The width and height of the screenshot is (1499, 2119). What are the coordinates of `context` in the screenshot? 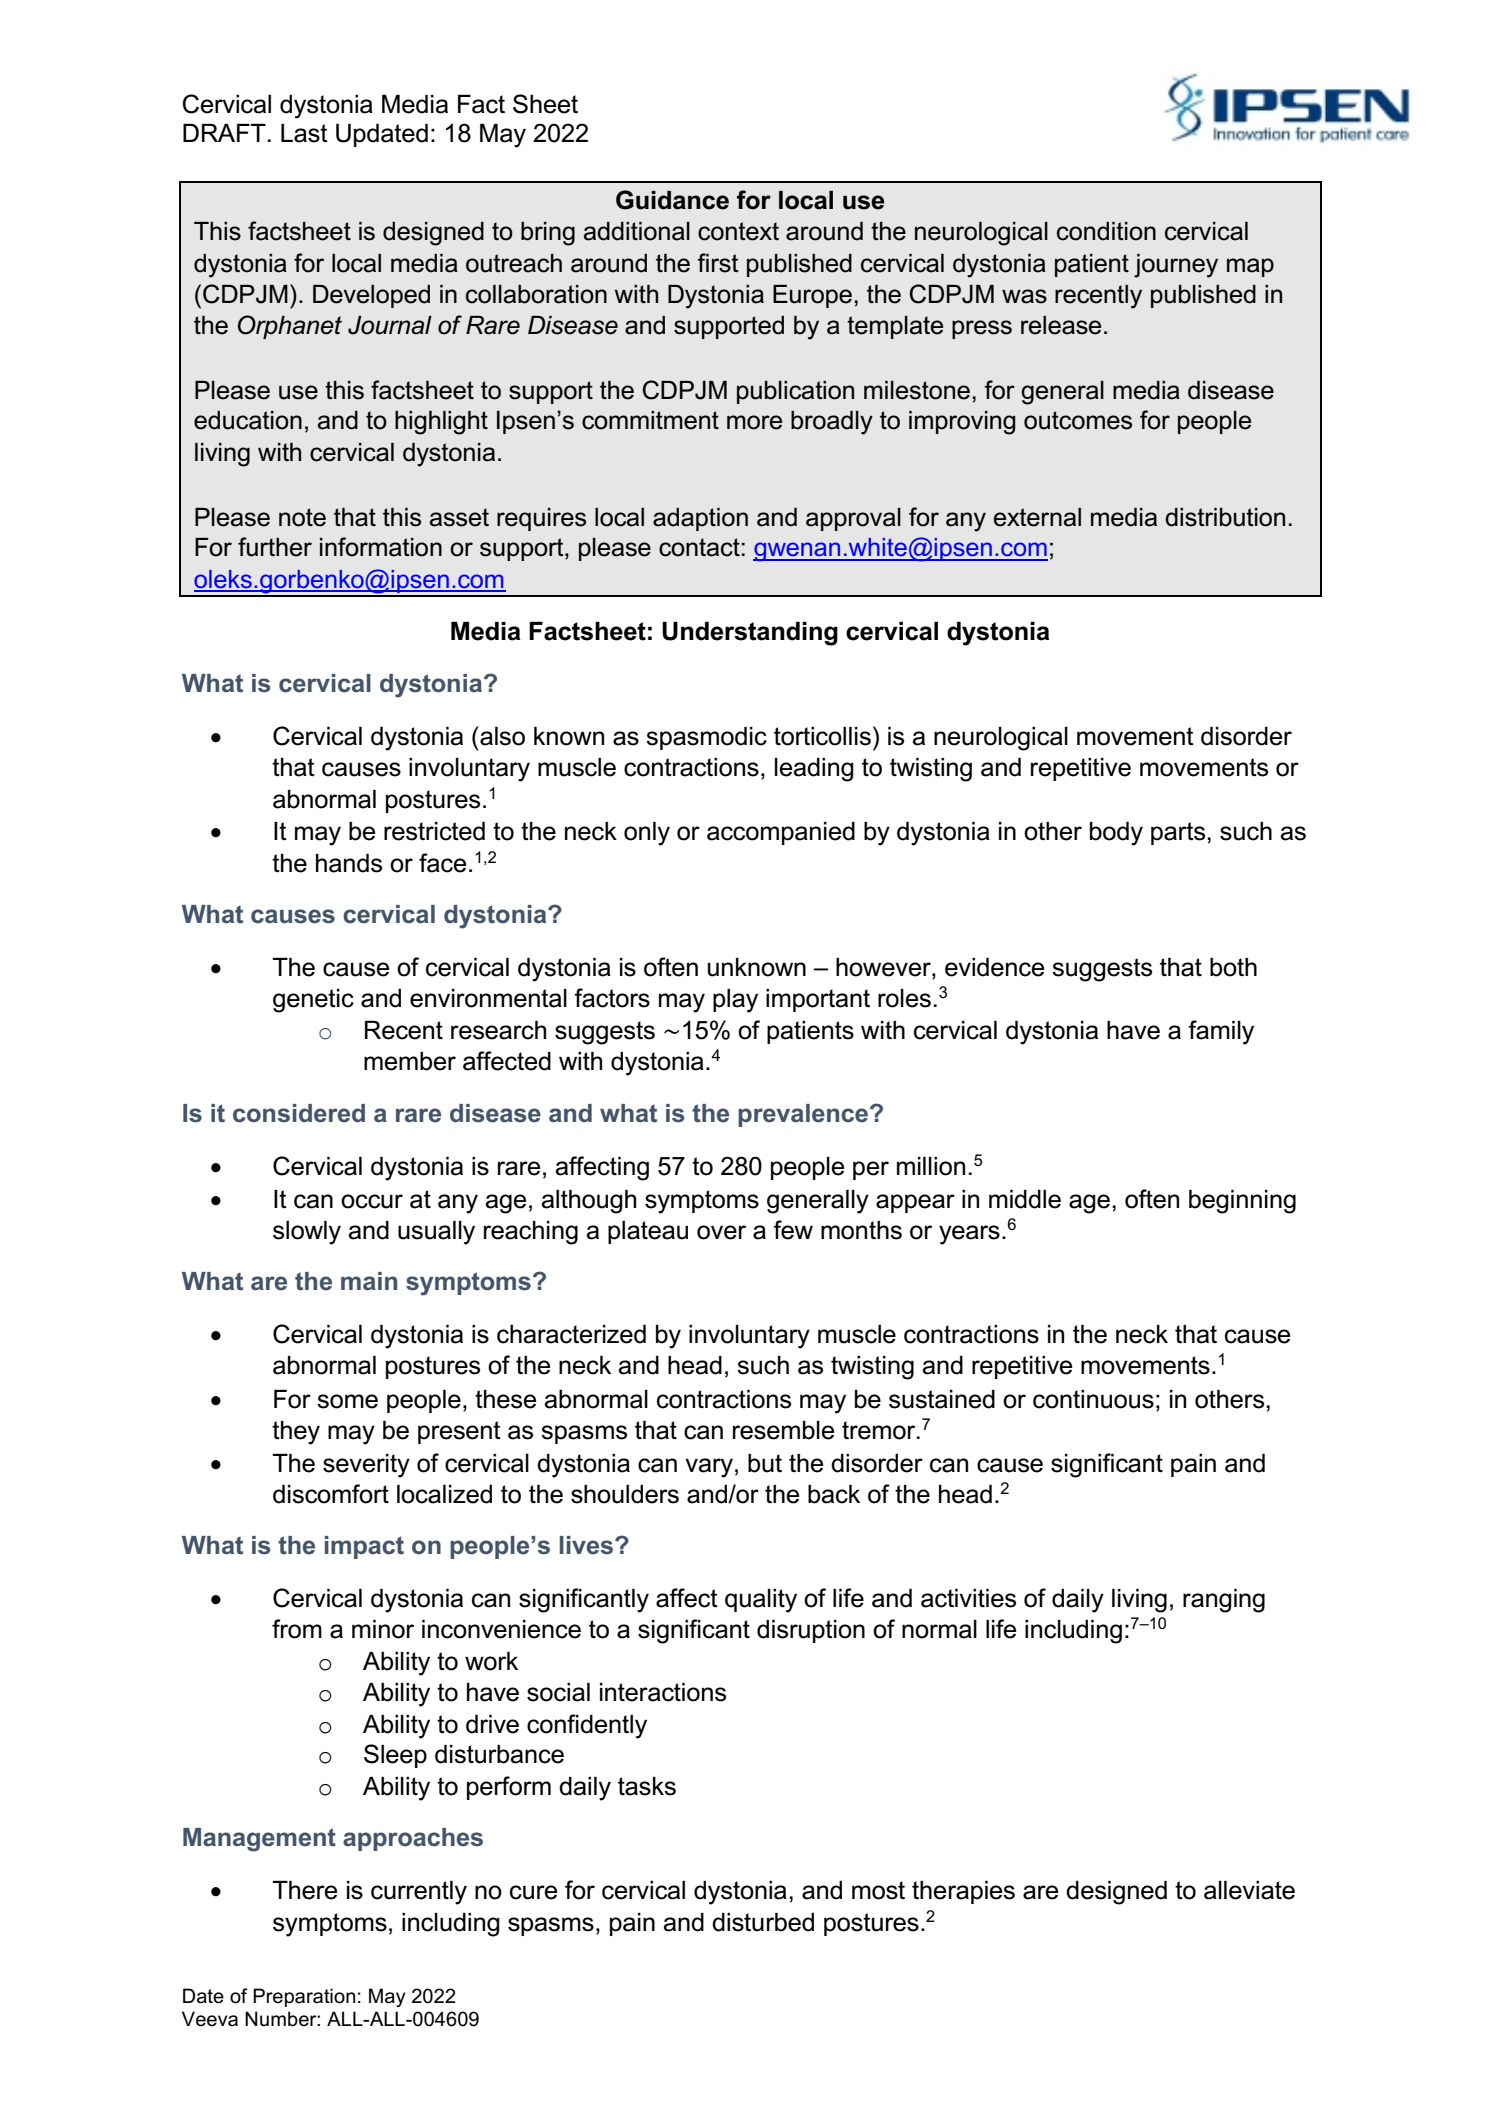 It's located at (738, 231).
